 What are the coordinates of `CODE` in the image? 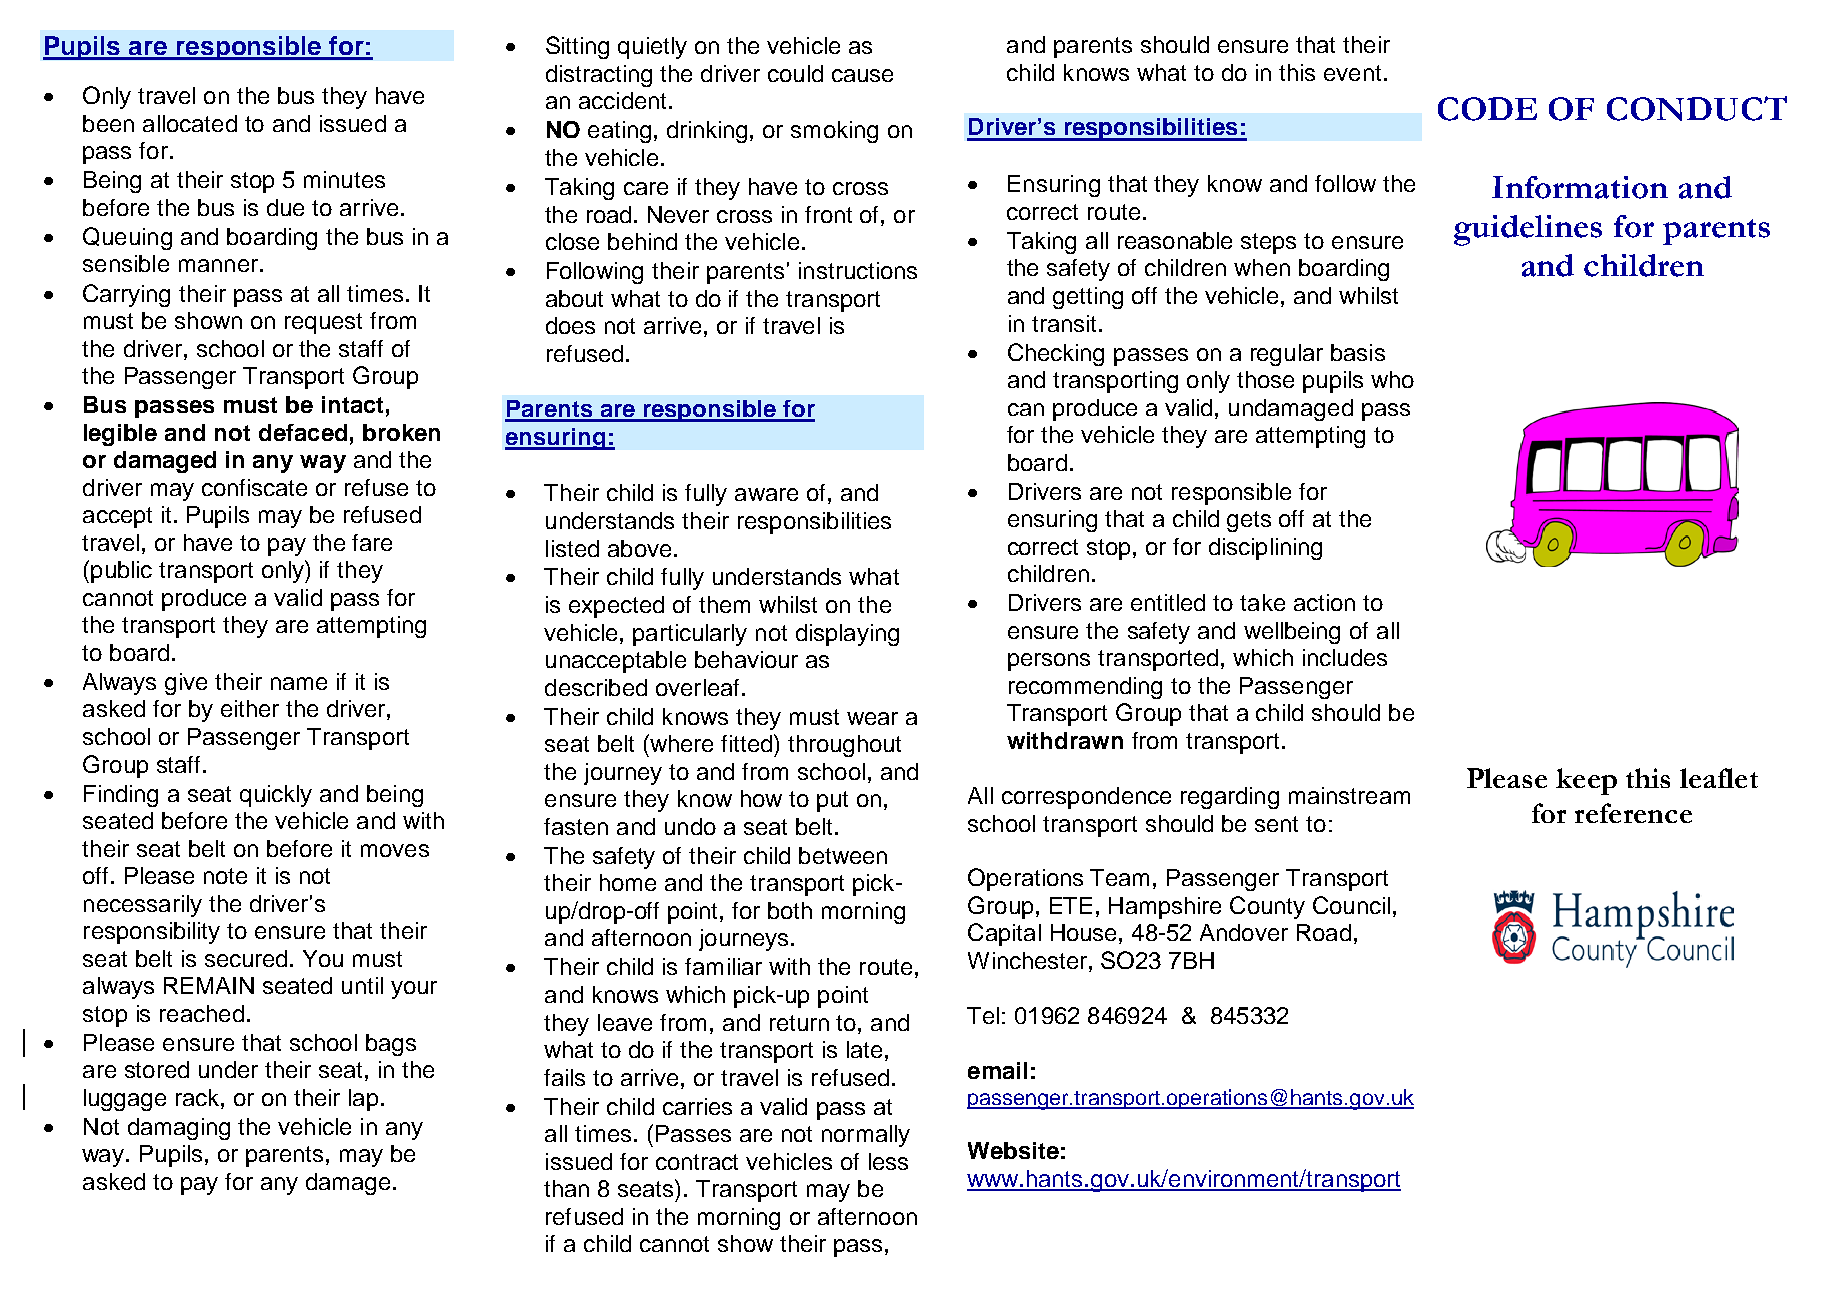 It's located at (1487, 109).
